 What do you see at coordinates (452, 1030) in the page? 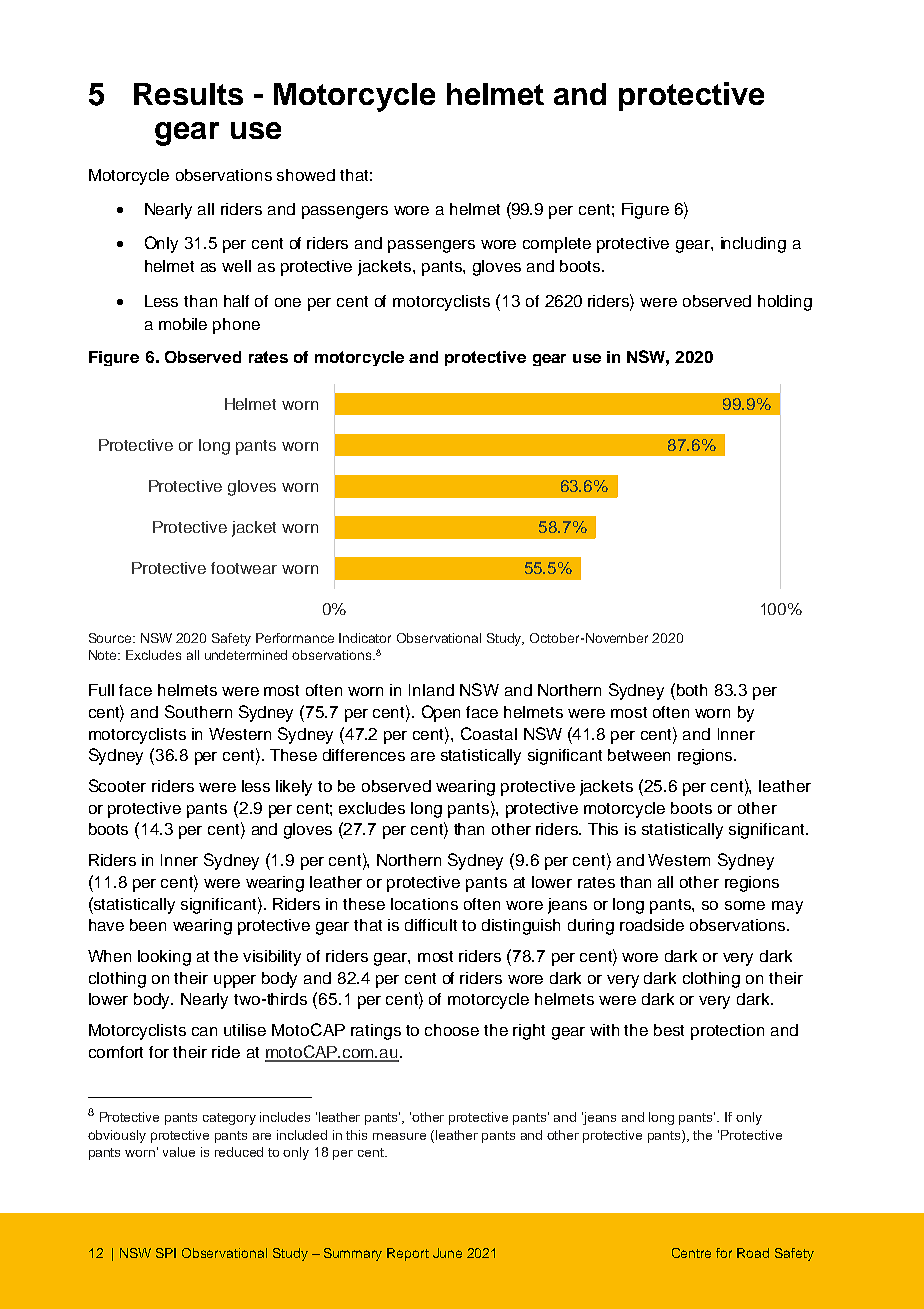
I see `choose` at bounding box center [452, 1030].
